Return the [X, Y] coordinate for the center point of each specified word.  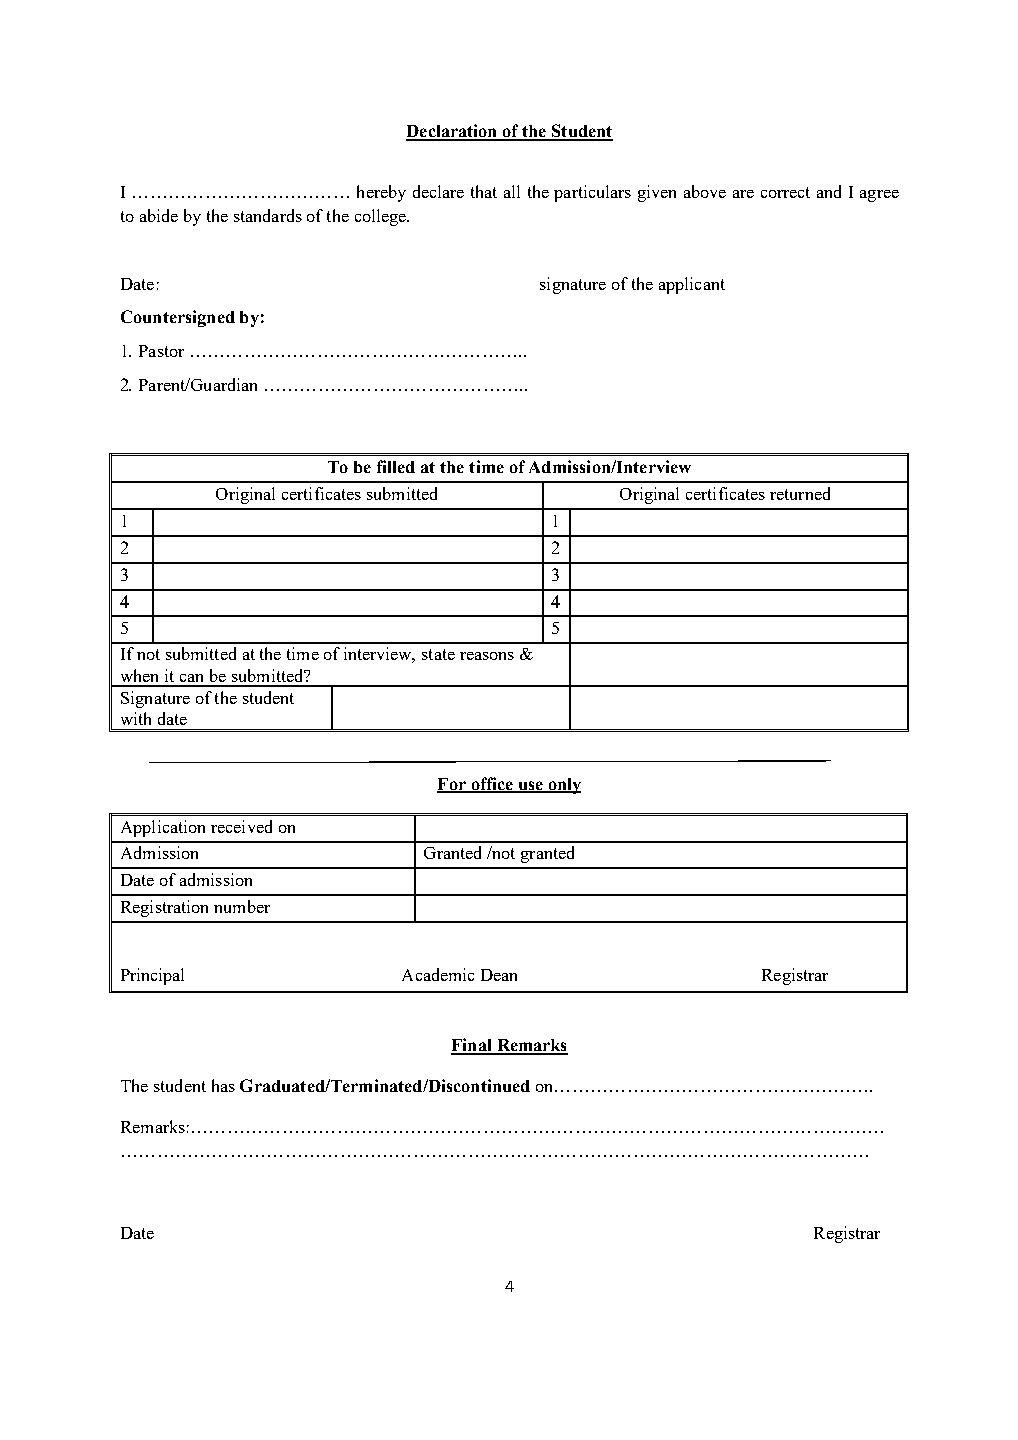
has [223, 1085]
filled [396, 466]
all [512, 191]
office [492, 784]
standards [268, 215]
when [139, 675]
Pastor [161, 351]
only [563, 786]
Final [472, 1046]
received [241, 826]
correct [785, 192]
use [530, 786]
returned [800, 493]
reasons [487, 656]
